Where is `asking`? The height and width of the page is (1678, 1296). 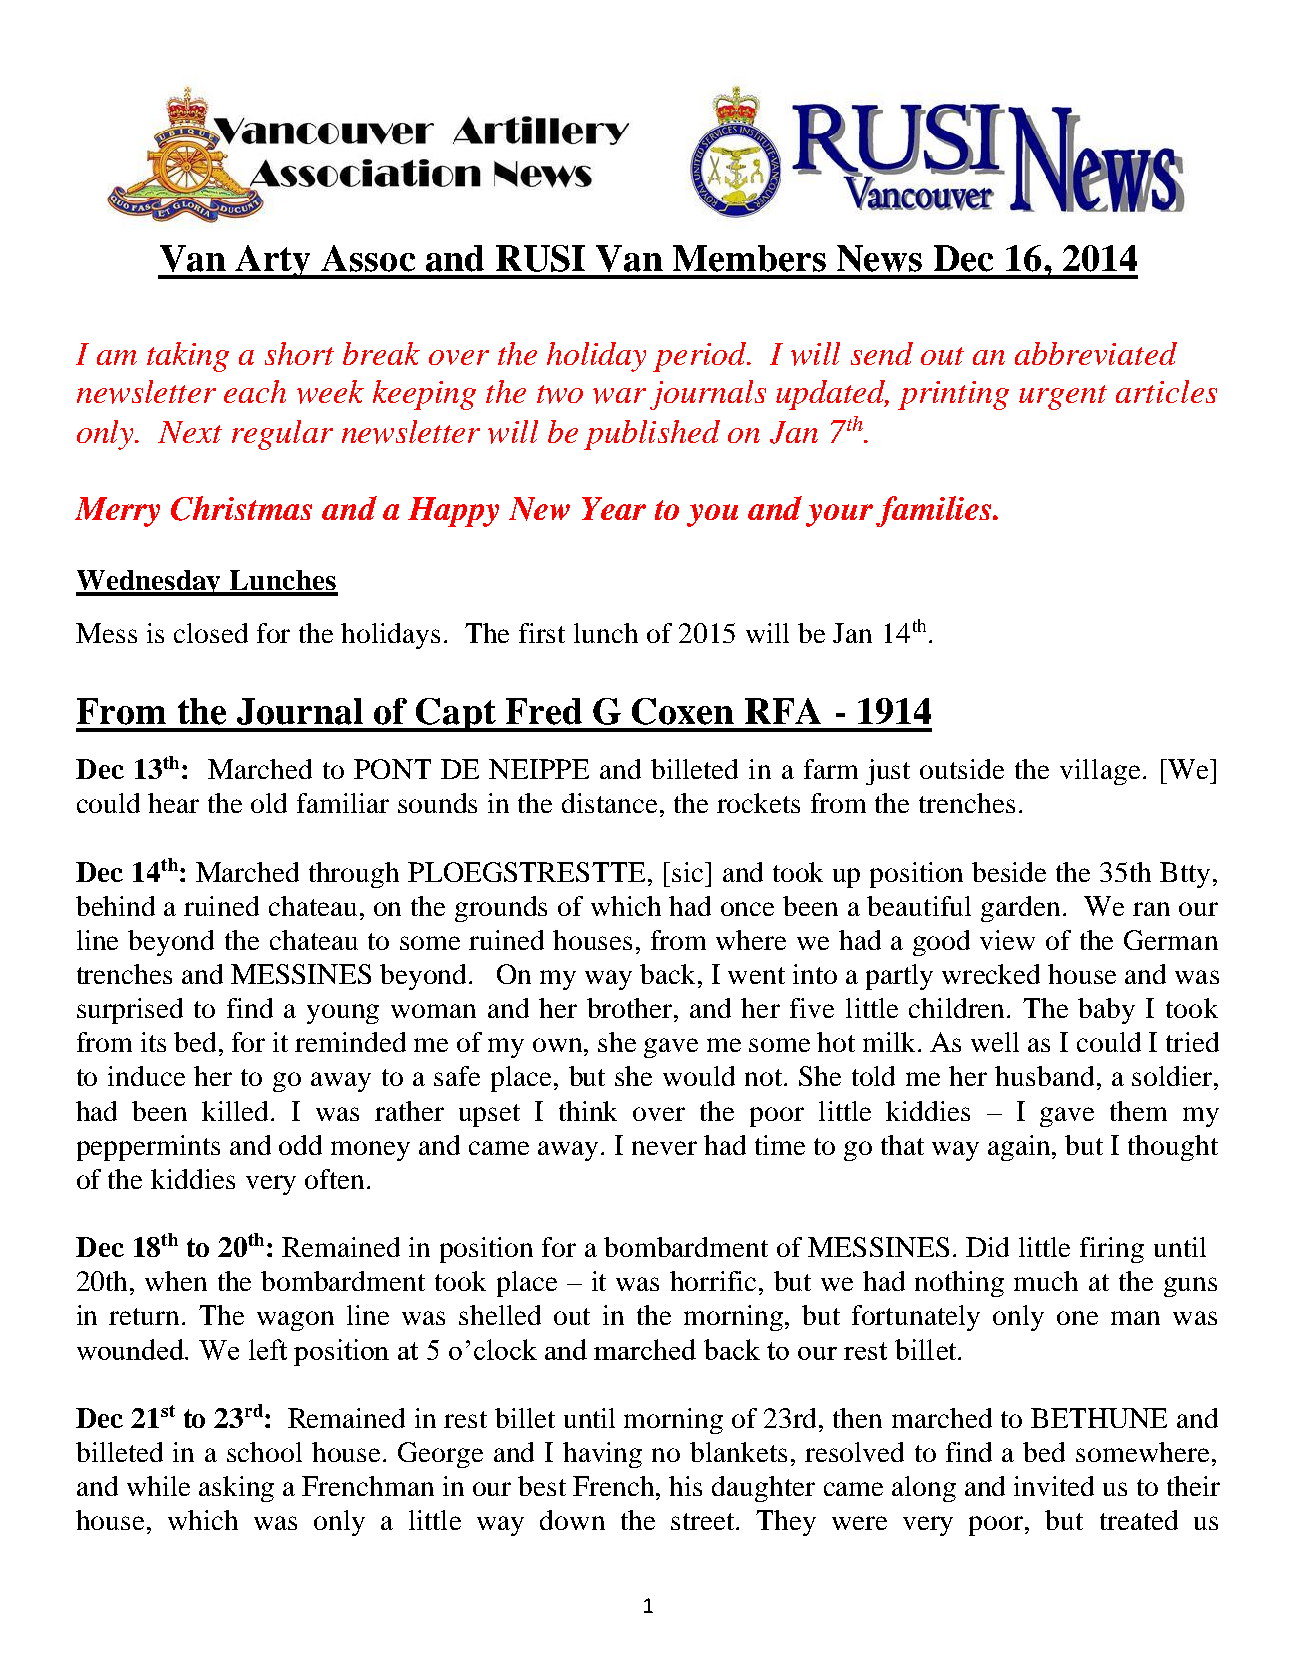
asking is located at coordinates (236, 1489).
